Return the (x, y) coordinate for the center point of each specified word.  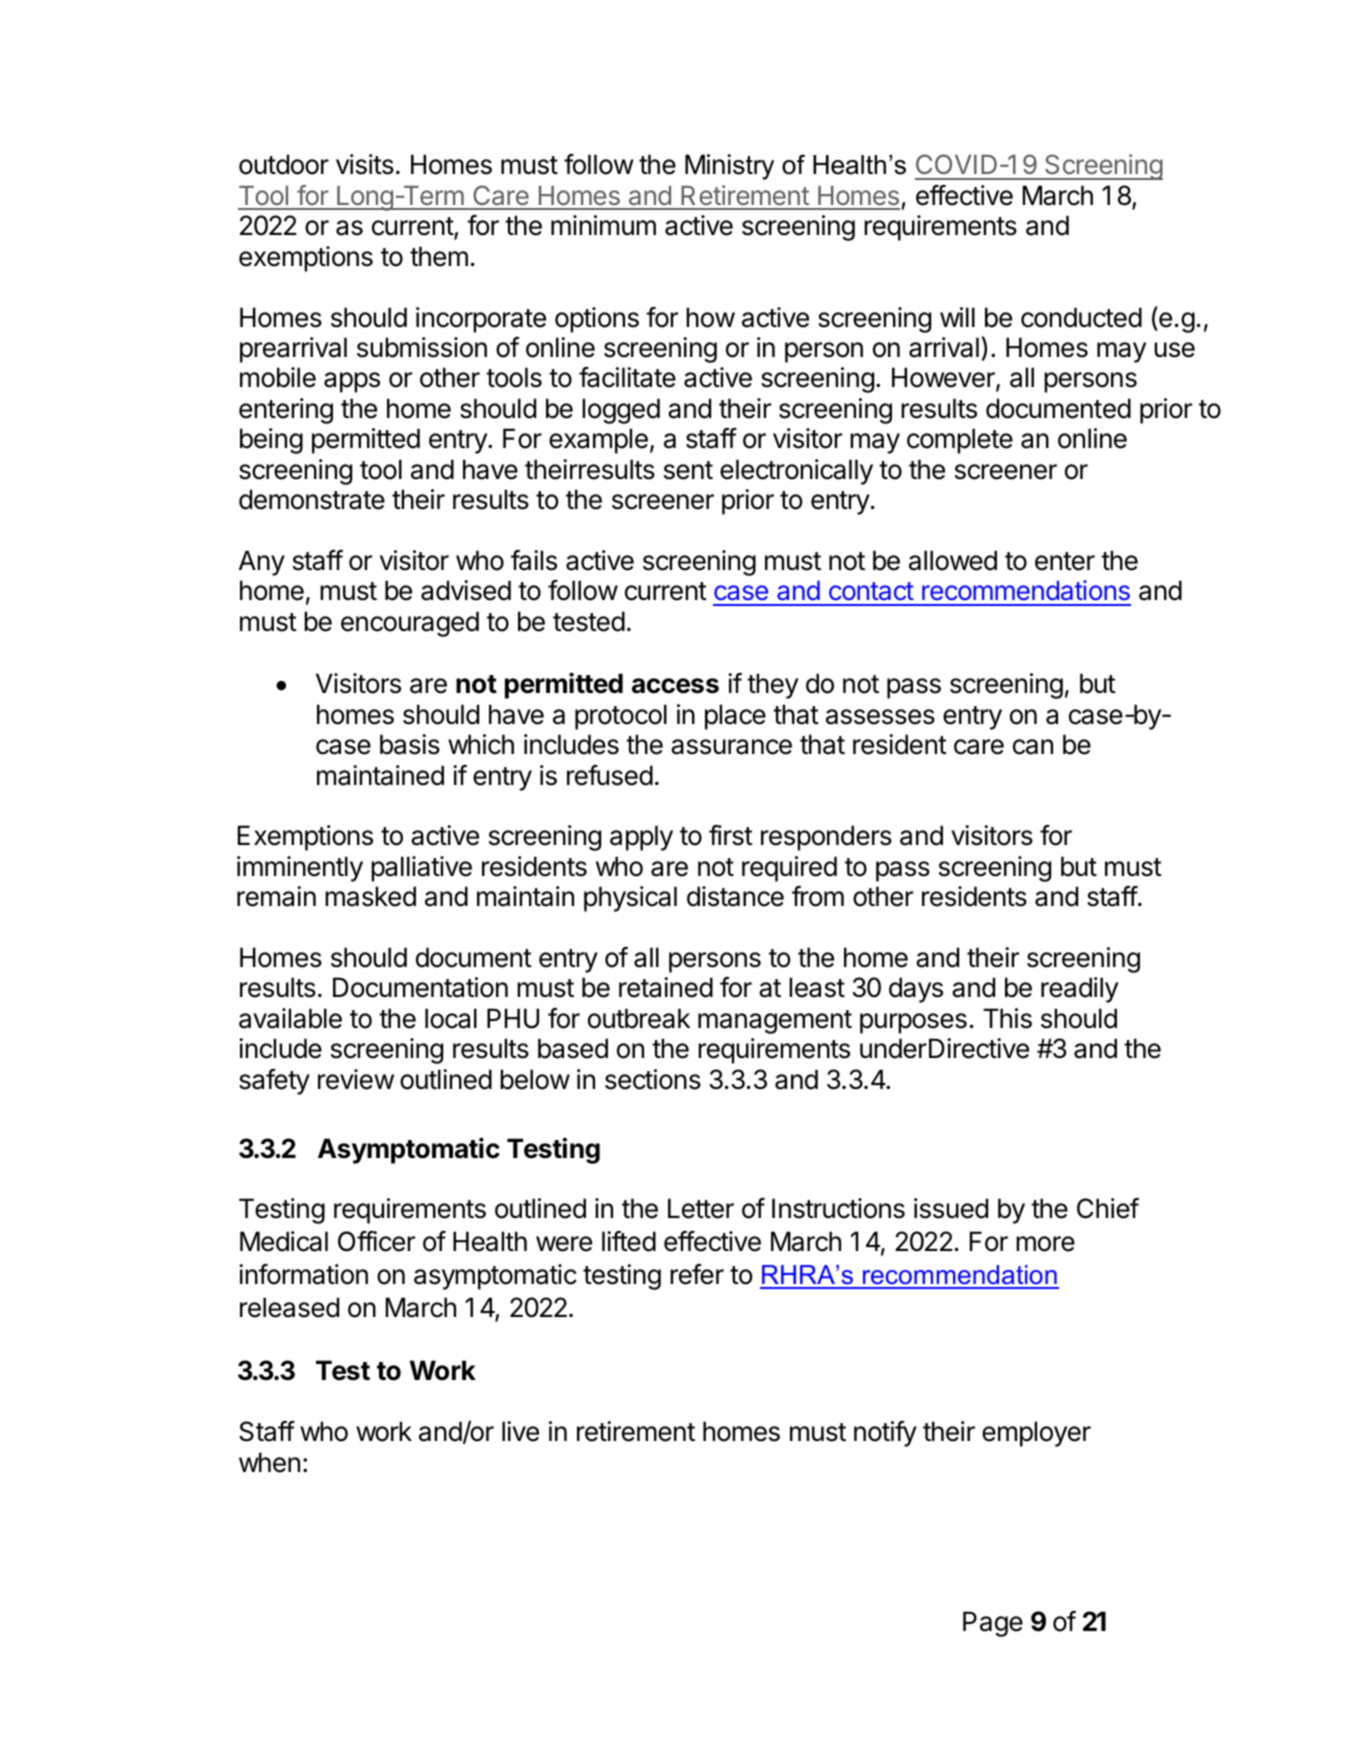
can (1033, 747)
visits (365, 164)
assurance (731, 747)
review (356, 1079)
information (303, 1274)
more (1045, 1244)
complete (960, 441)
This (1007, 1018)
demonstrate (312, 499)
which (481, 744)
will (957, 317)
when (269, 1462)
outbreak (639, 1018)
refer (697, 1274)
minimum (603, 225)
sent (688, 470)
